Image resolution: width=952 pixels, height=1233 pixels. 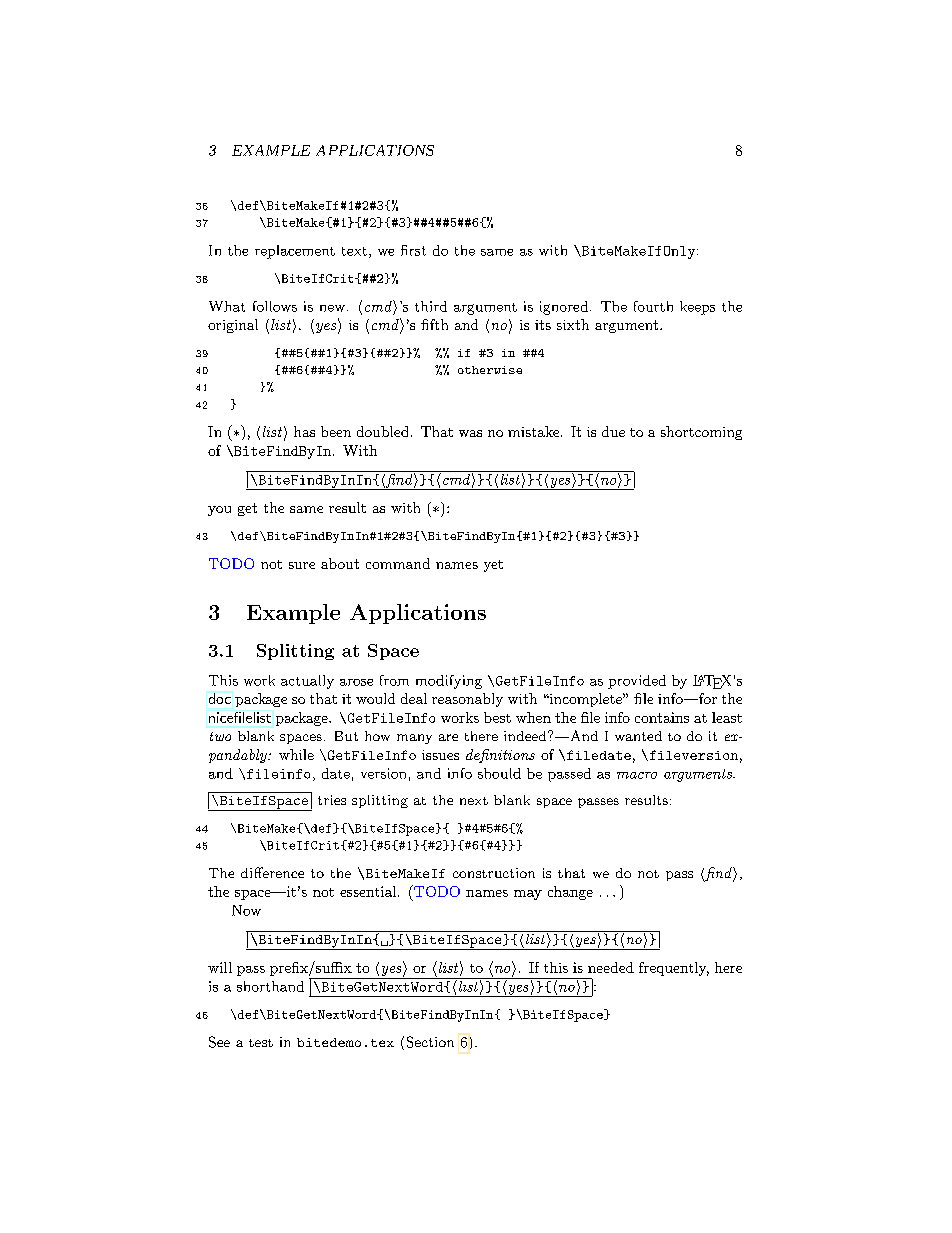 I want to click on fourth, so click(x=653, y=306).
